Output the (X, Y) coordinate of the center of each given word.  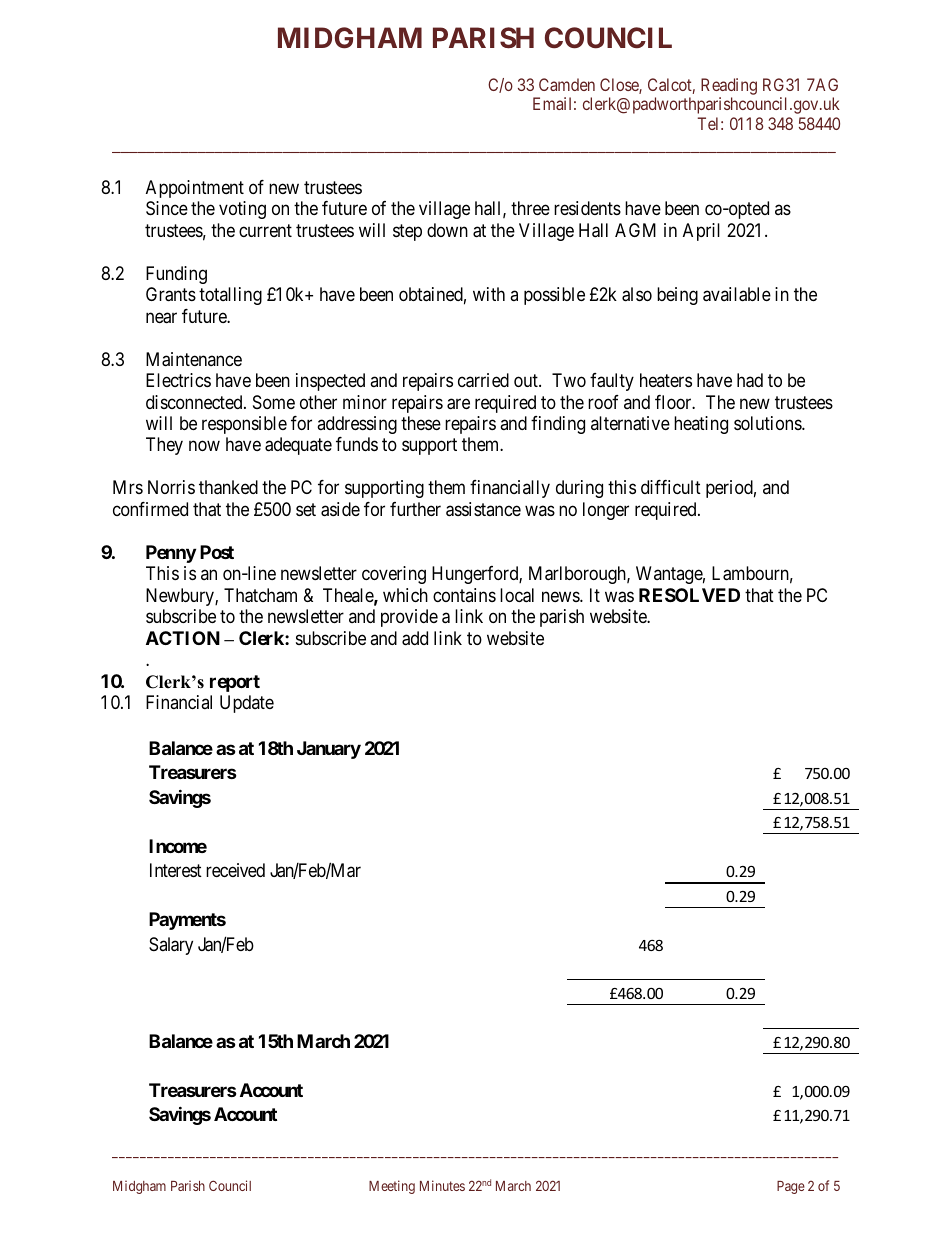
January (329, 750)
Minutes (442, 1185)
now (204, 446)
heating (701, 425)
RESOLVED (689, 595)
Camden (567, 84)
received (235, 870)
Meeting (392, 1187)
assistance (483, 509)
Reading (729, 86)
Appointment (195, 189)
